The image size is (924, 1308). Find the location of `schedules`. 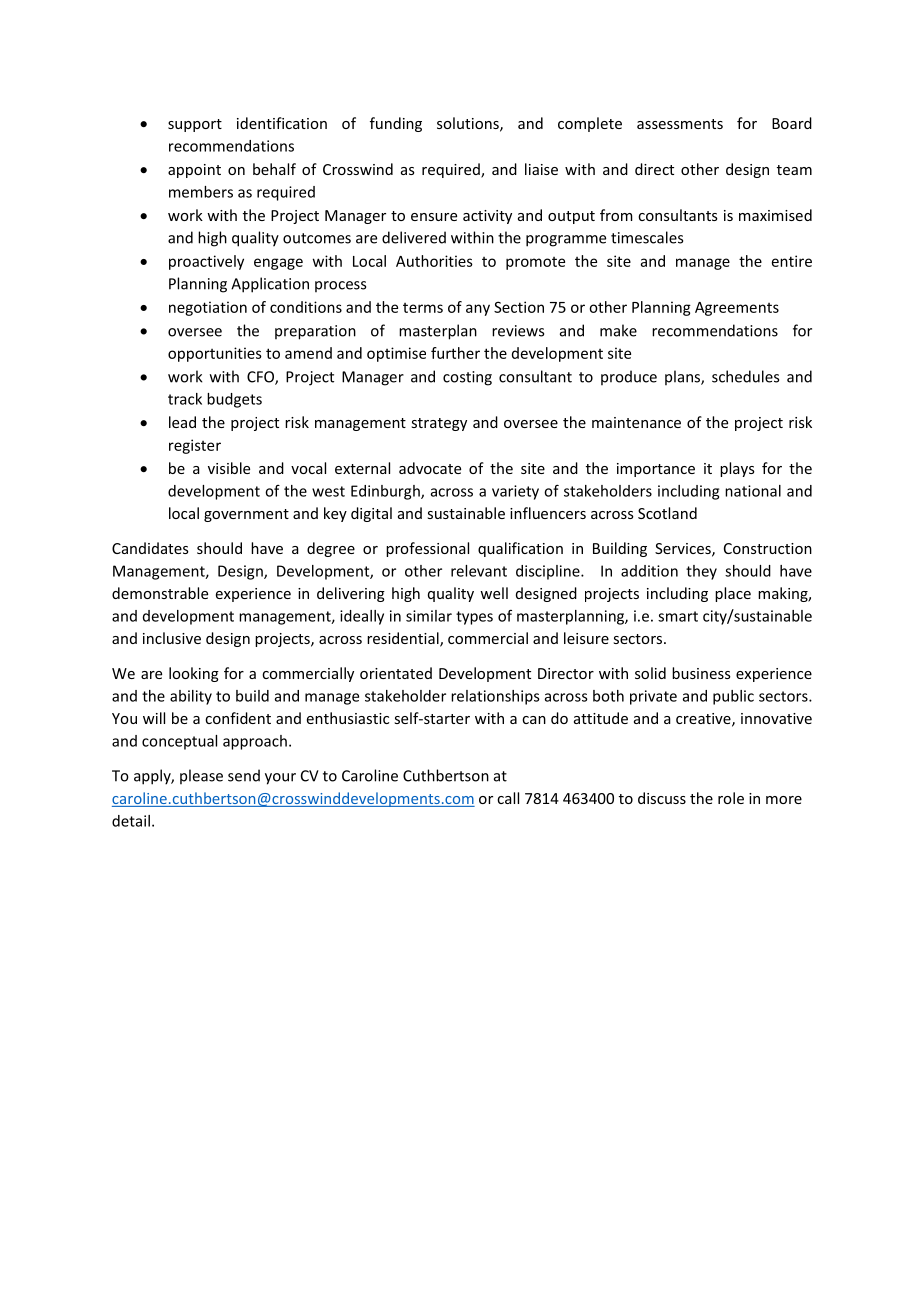

schedules is located at coordinates (745, 376).
